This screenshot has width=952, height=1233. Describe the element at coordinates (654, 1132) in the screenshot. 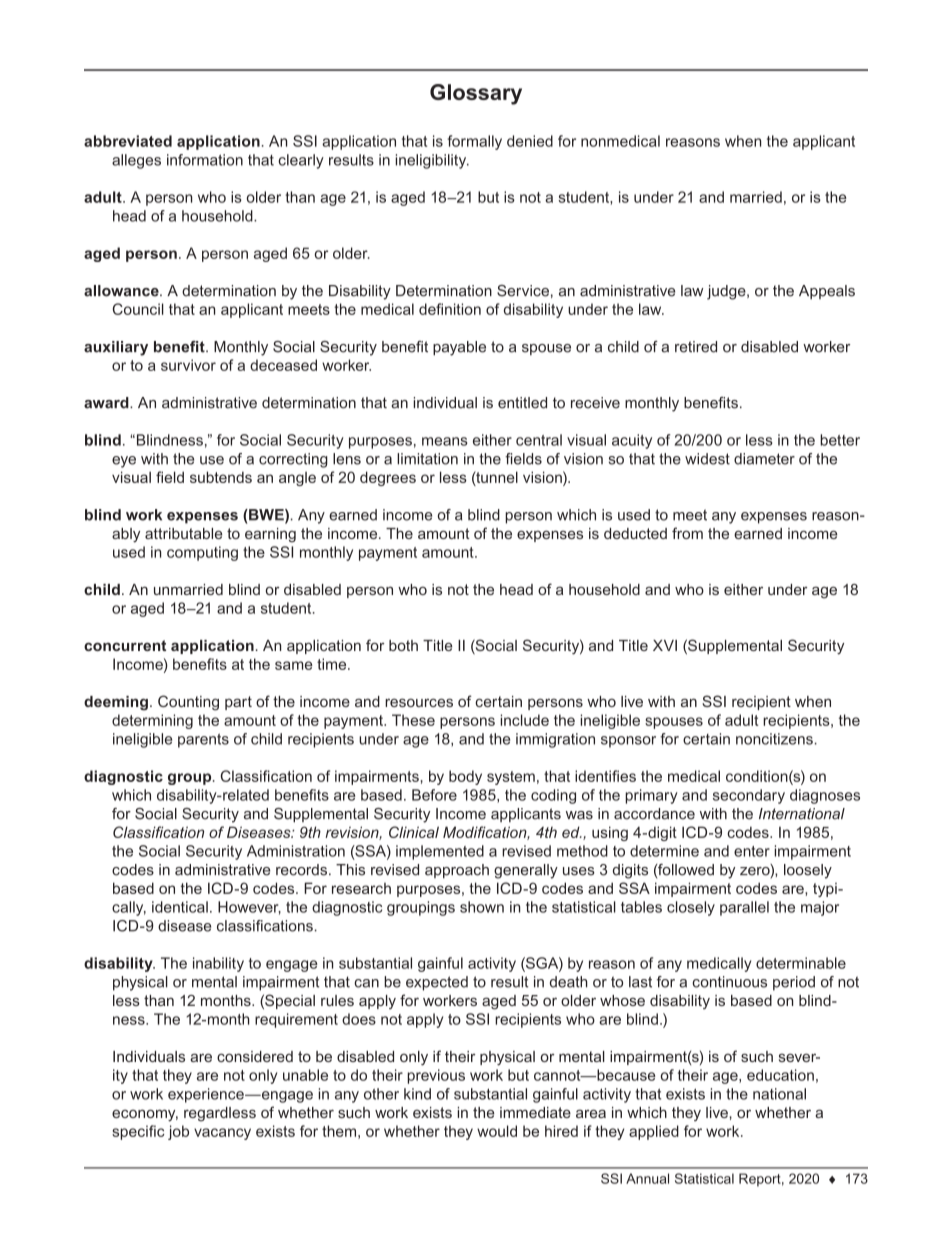

I see `applied` at that location.
